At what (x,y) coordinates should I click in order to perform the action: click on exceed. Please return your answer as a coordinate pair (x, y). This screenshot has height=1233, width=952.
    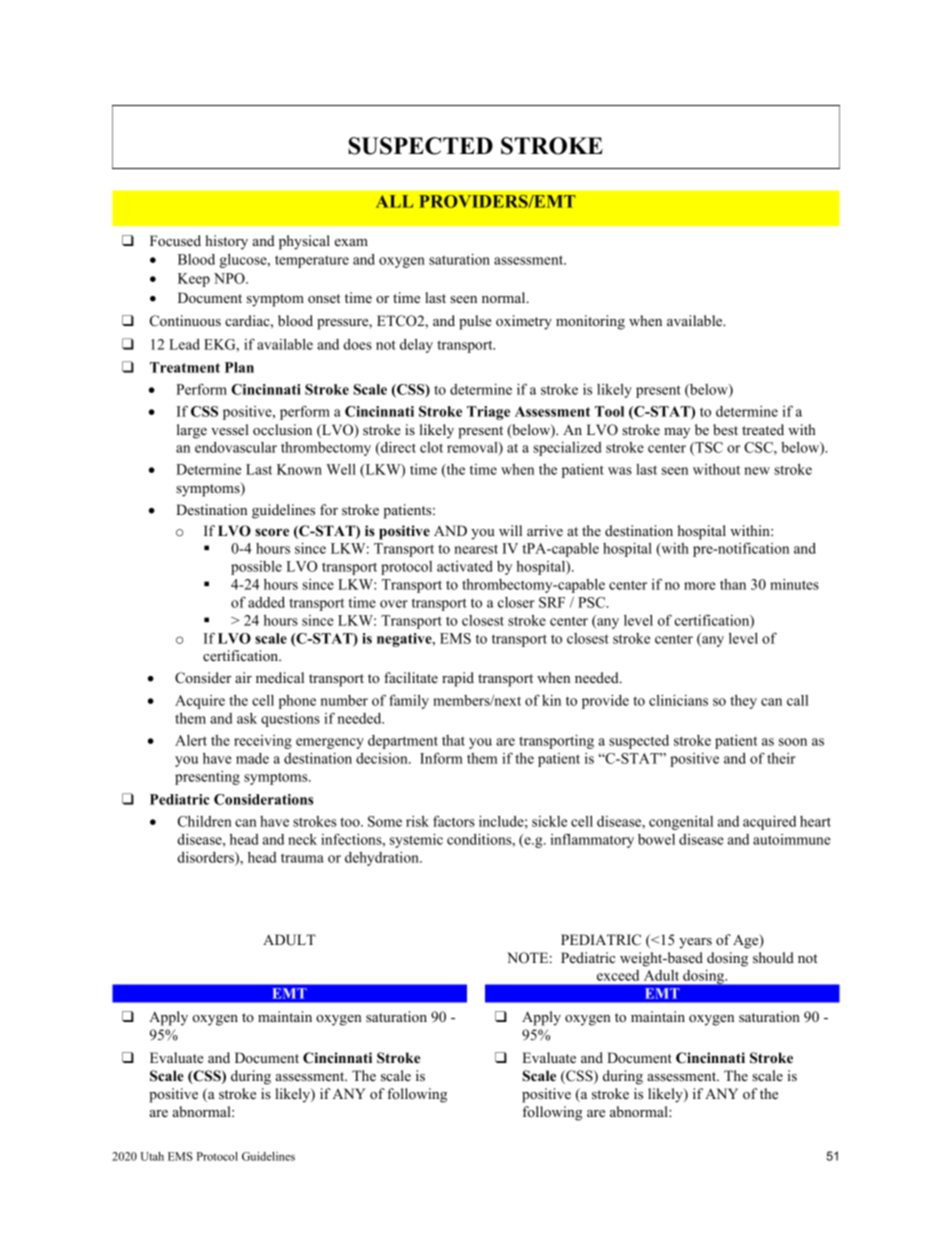
    Looking at the image, I should click on (618, 975).
